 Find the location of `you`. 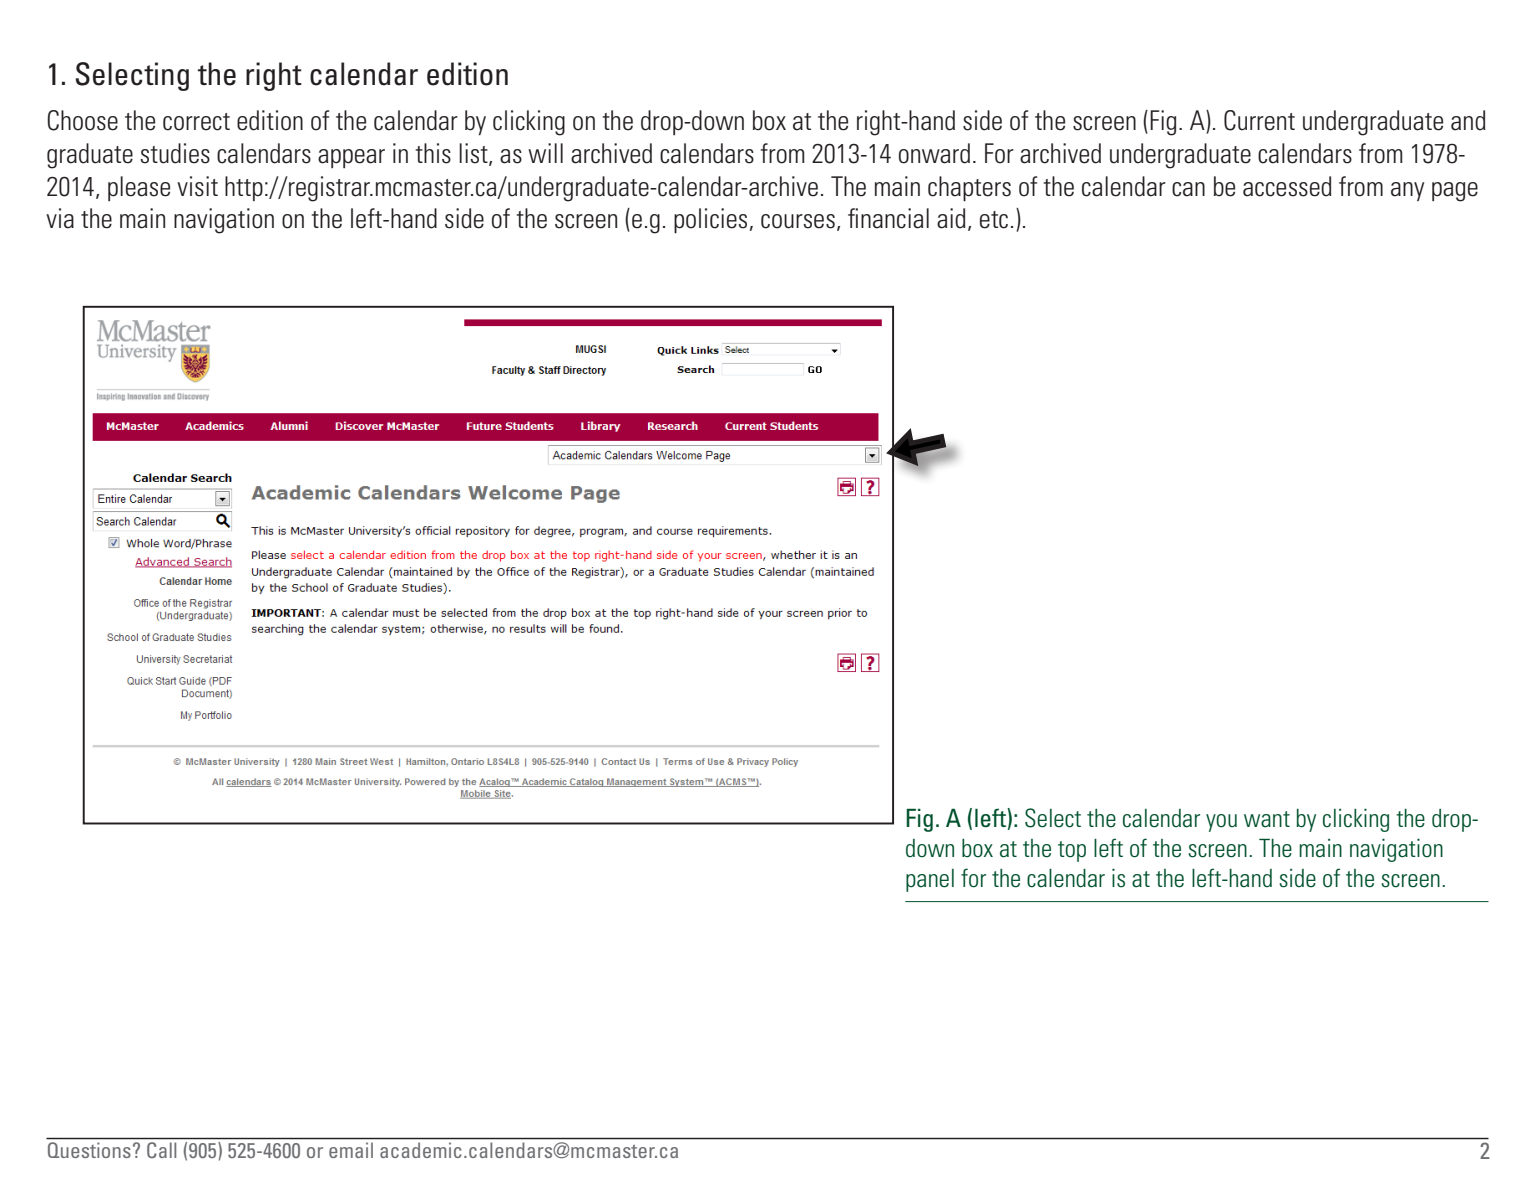

you is located at coordinates (1221, 823).
